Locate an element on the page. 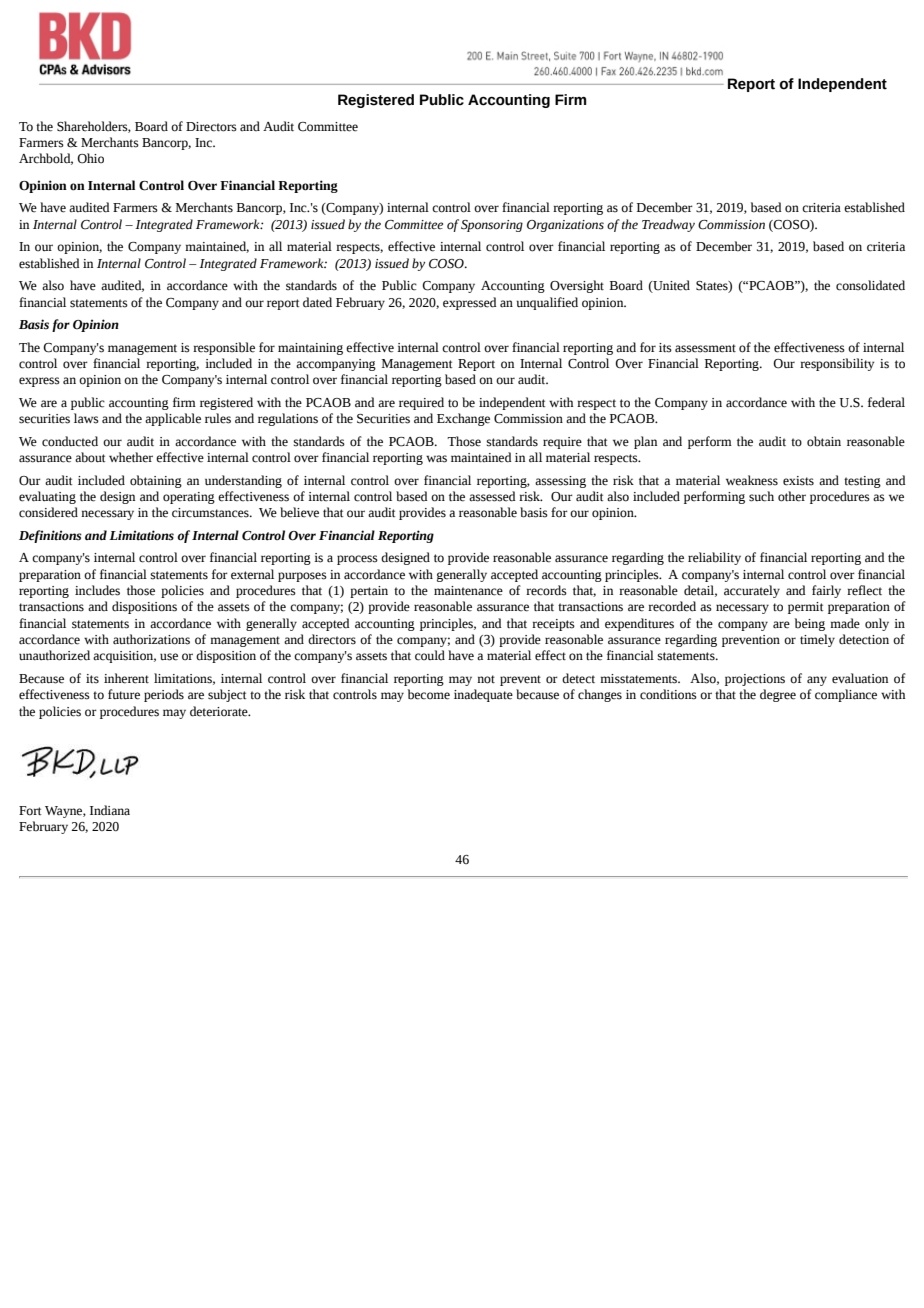 Image resolution: width=924 pixels, height=1308 pixels. Exchange is located at coordinates (463, 419).
